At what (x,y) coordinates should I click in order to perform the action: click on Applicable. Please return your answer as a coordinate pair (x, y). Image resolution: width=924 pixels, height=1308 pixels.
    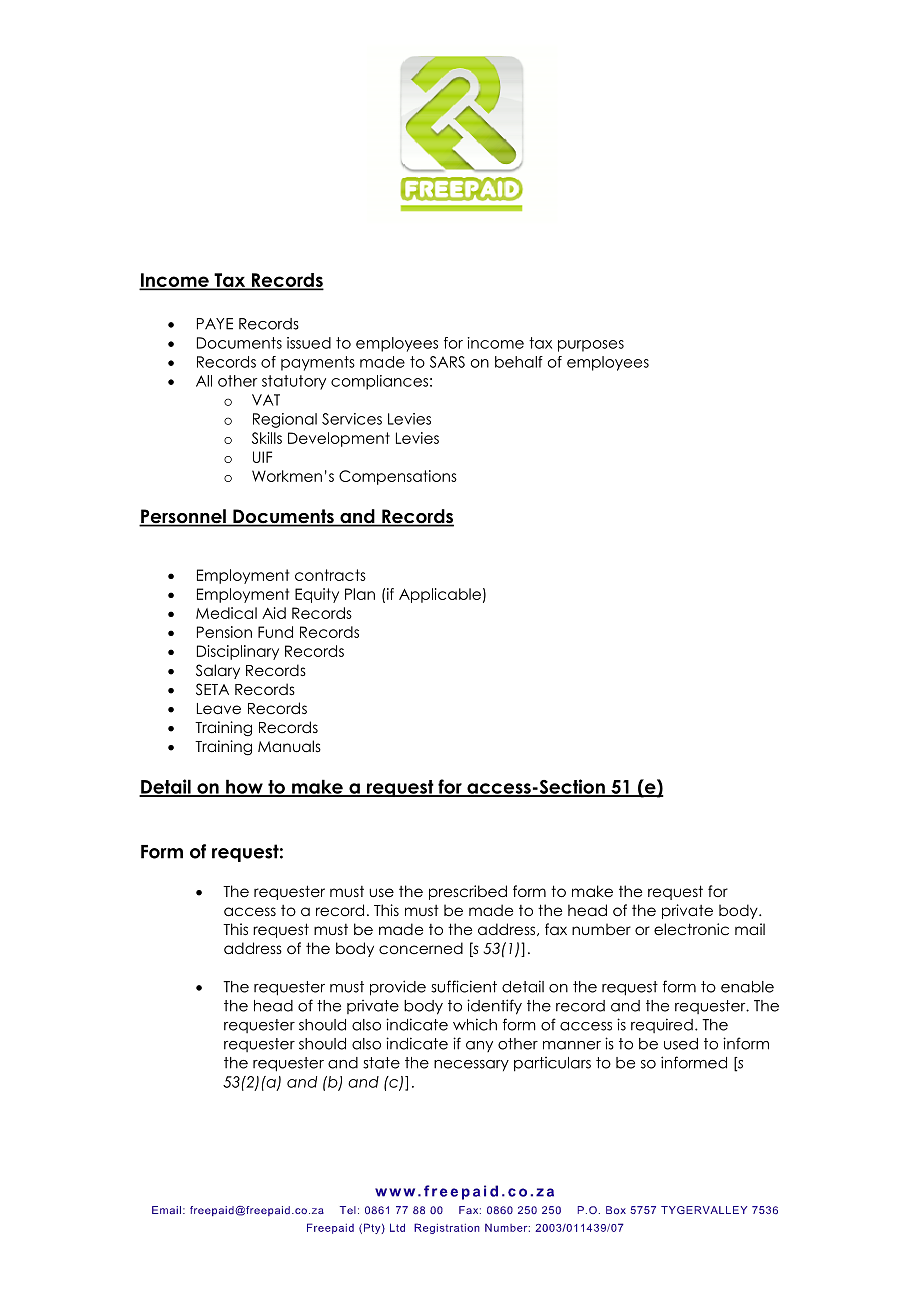
    Looking at the image, I should click on (440, 595).
